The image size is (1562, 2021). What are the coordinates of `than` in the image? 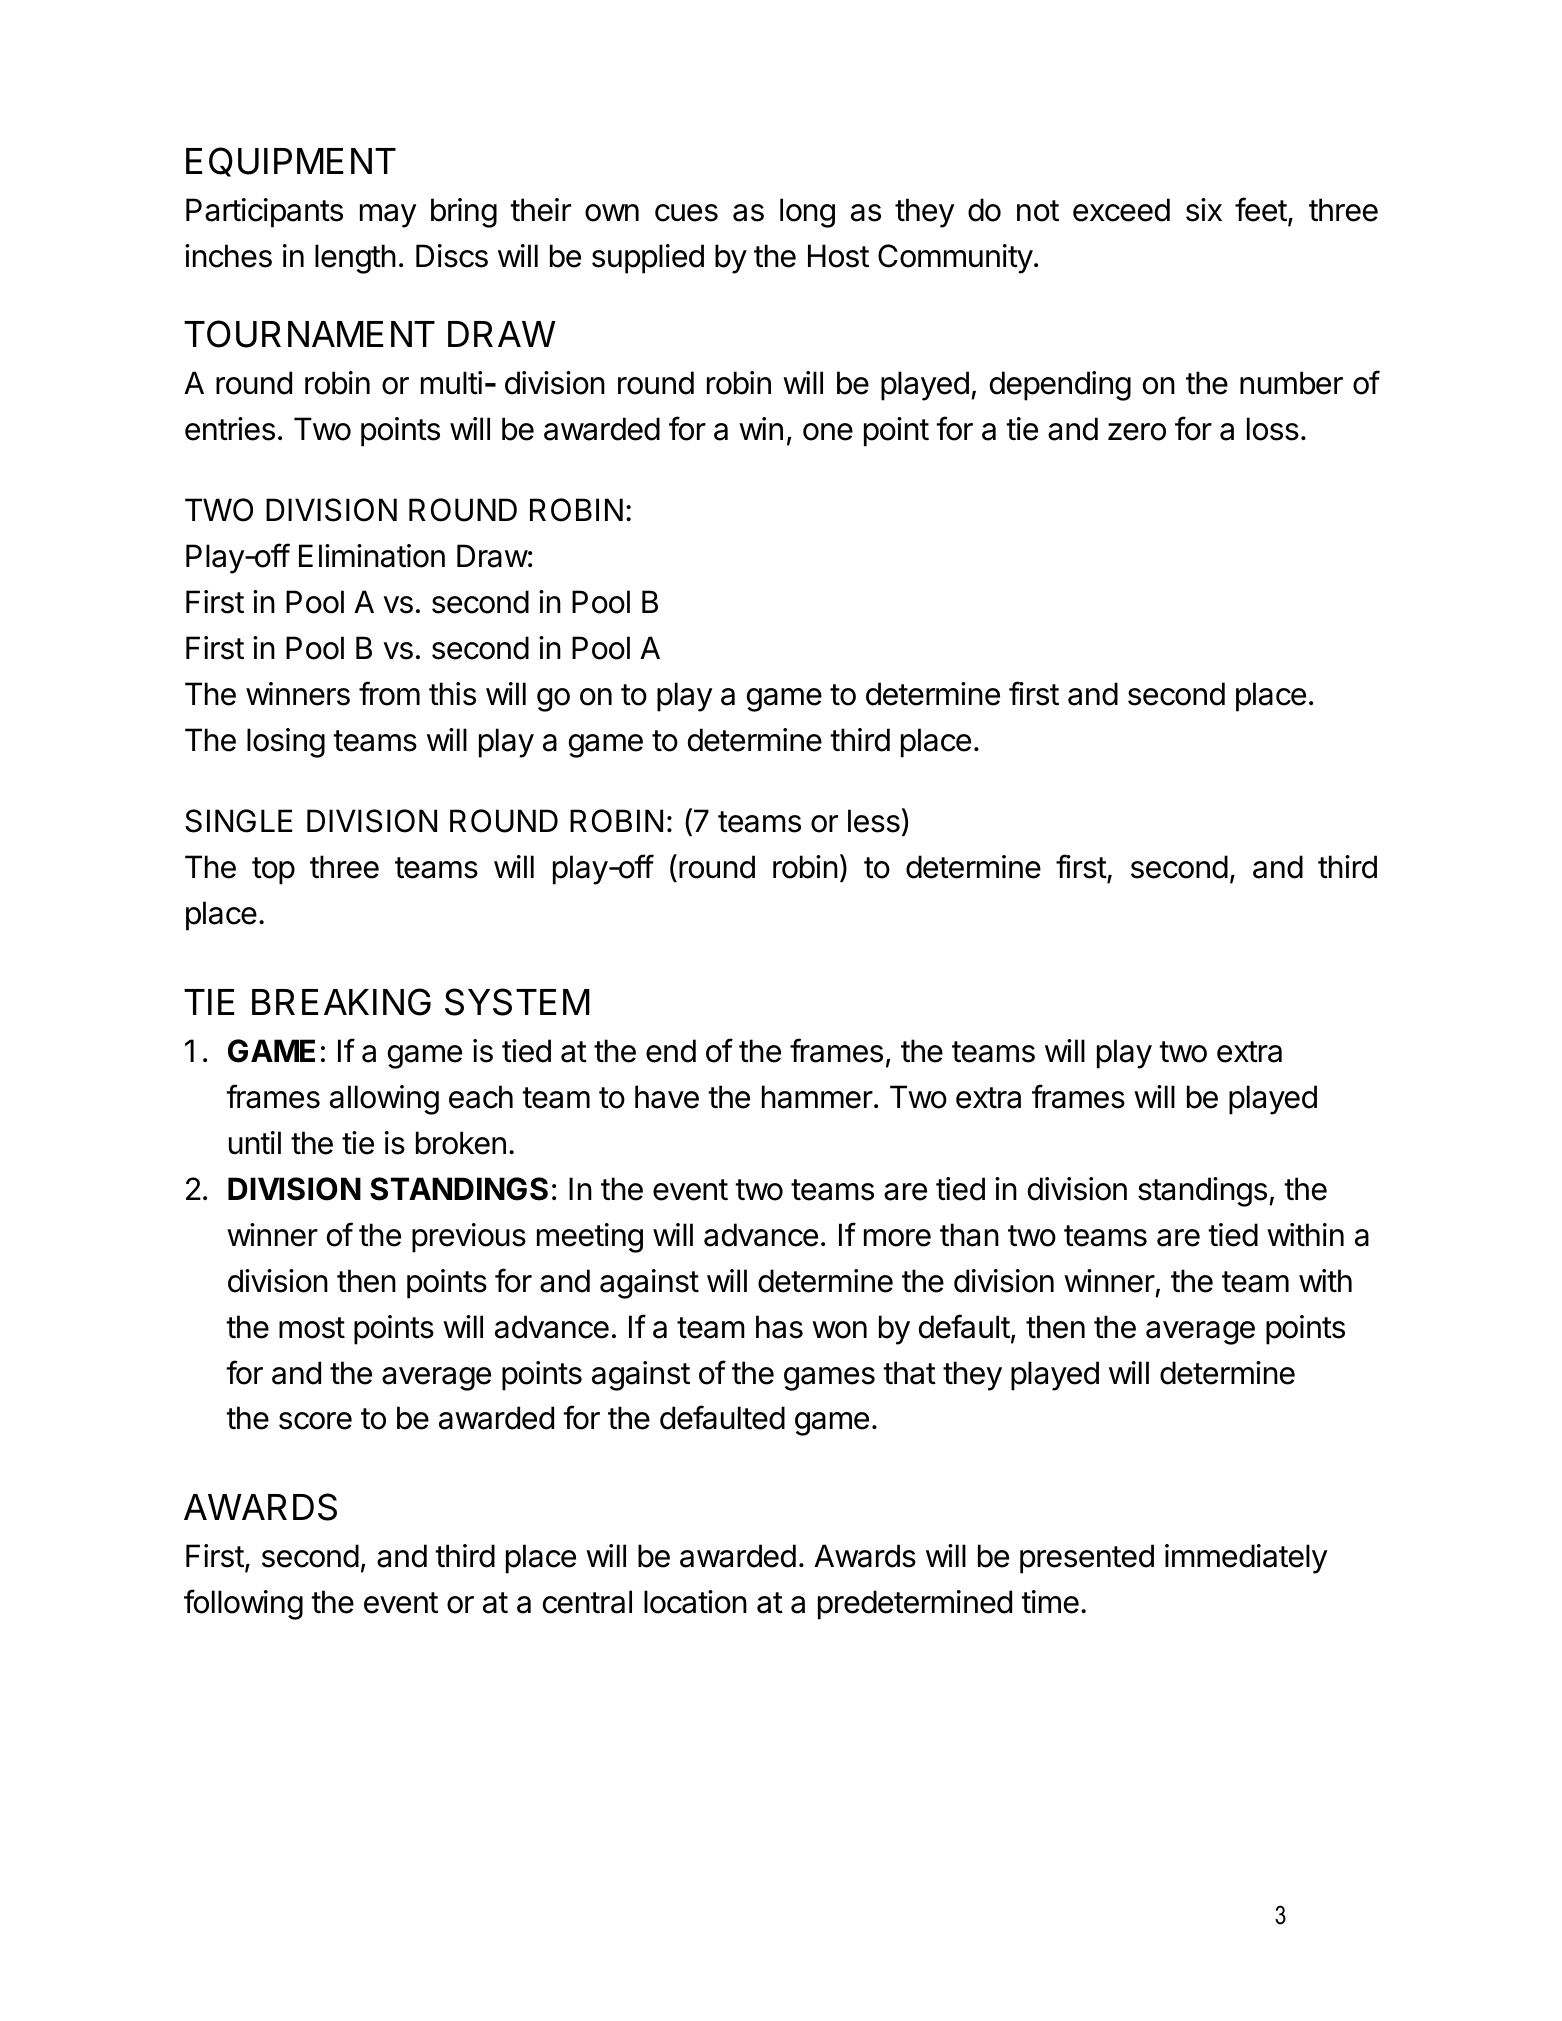 It's located at (969, 1235).
